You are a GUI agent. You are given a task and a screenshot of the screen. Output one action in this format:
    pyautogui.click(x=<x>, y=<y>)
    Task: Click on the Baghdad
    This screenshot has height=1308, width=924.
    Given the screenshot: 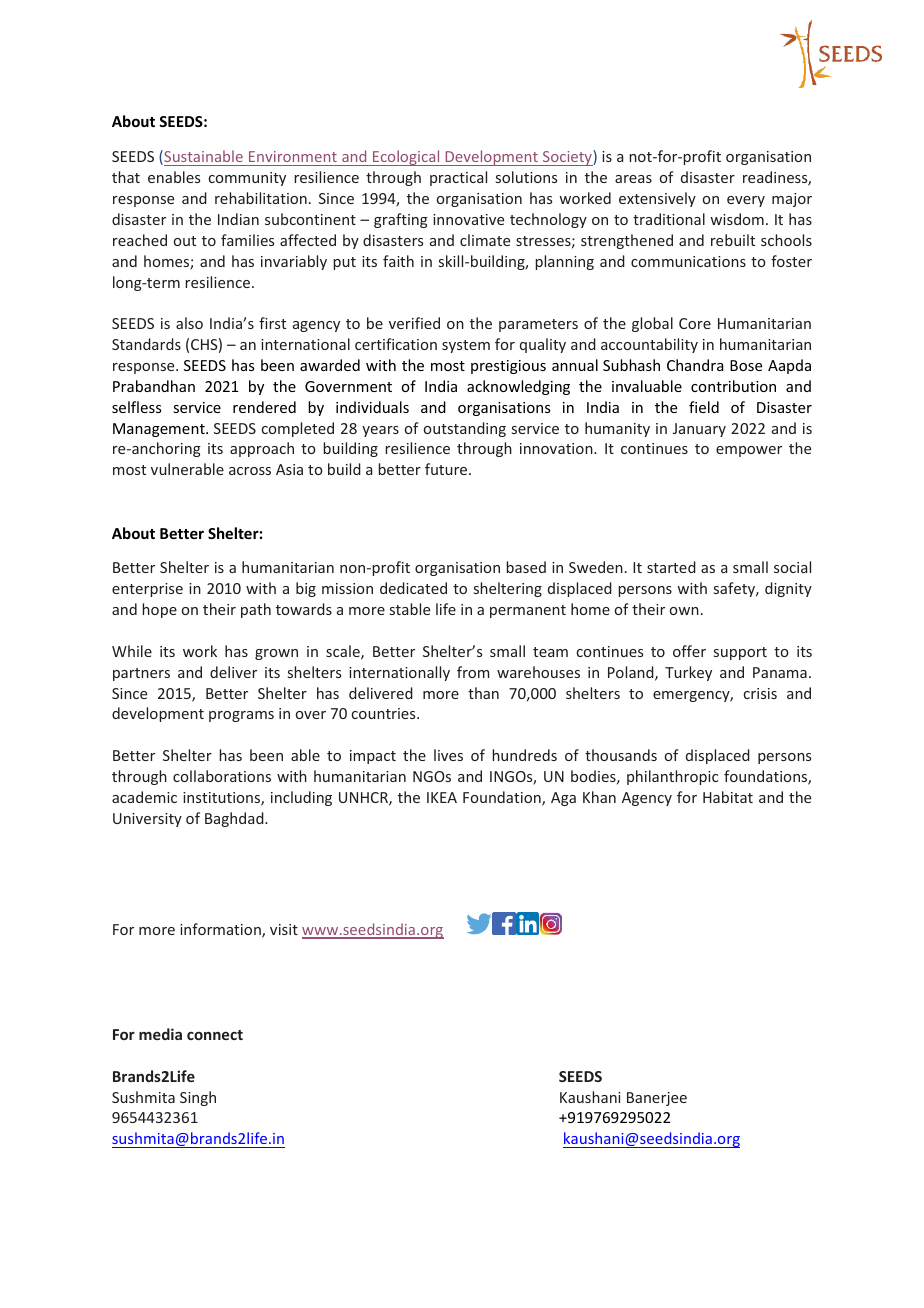 What is the action you would take?
    pyautogui.click(x=235, y=819)
